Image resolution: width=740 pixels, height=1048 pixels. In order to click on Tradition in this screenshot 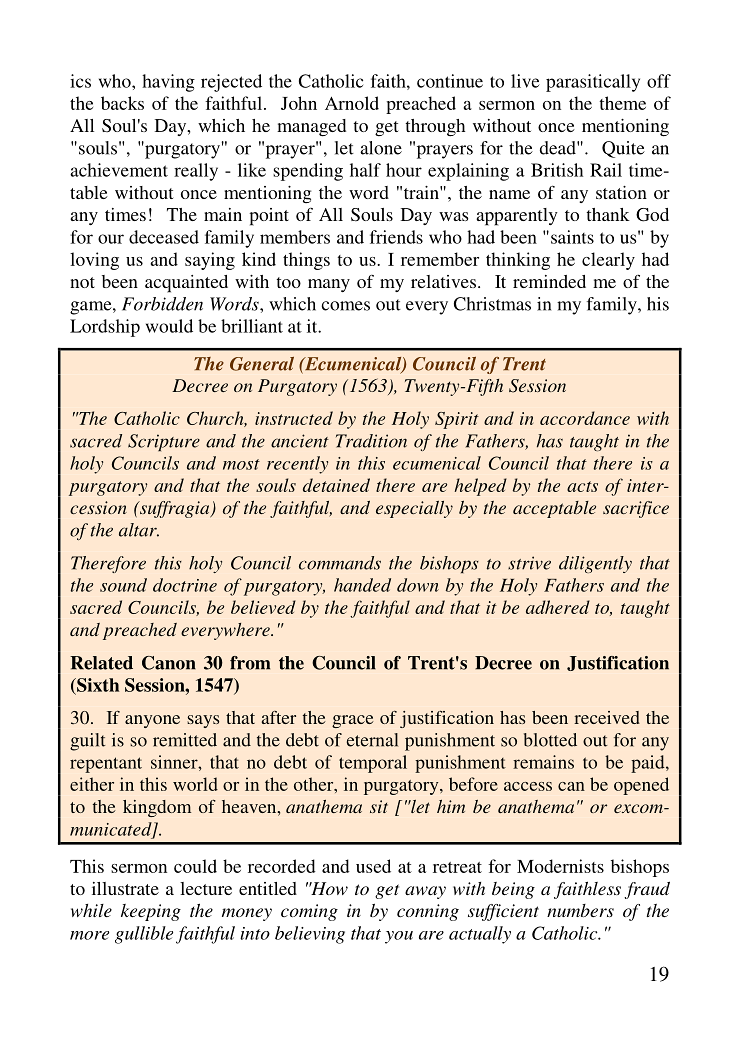, I will do `click(371, 441)`.
